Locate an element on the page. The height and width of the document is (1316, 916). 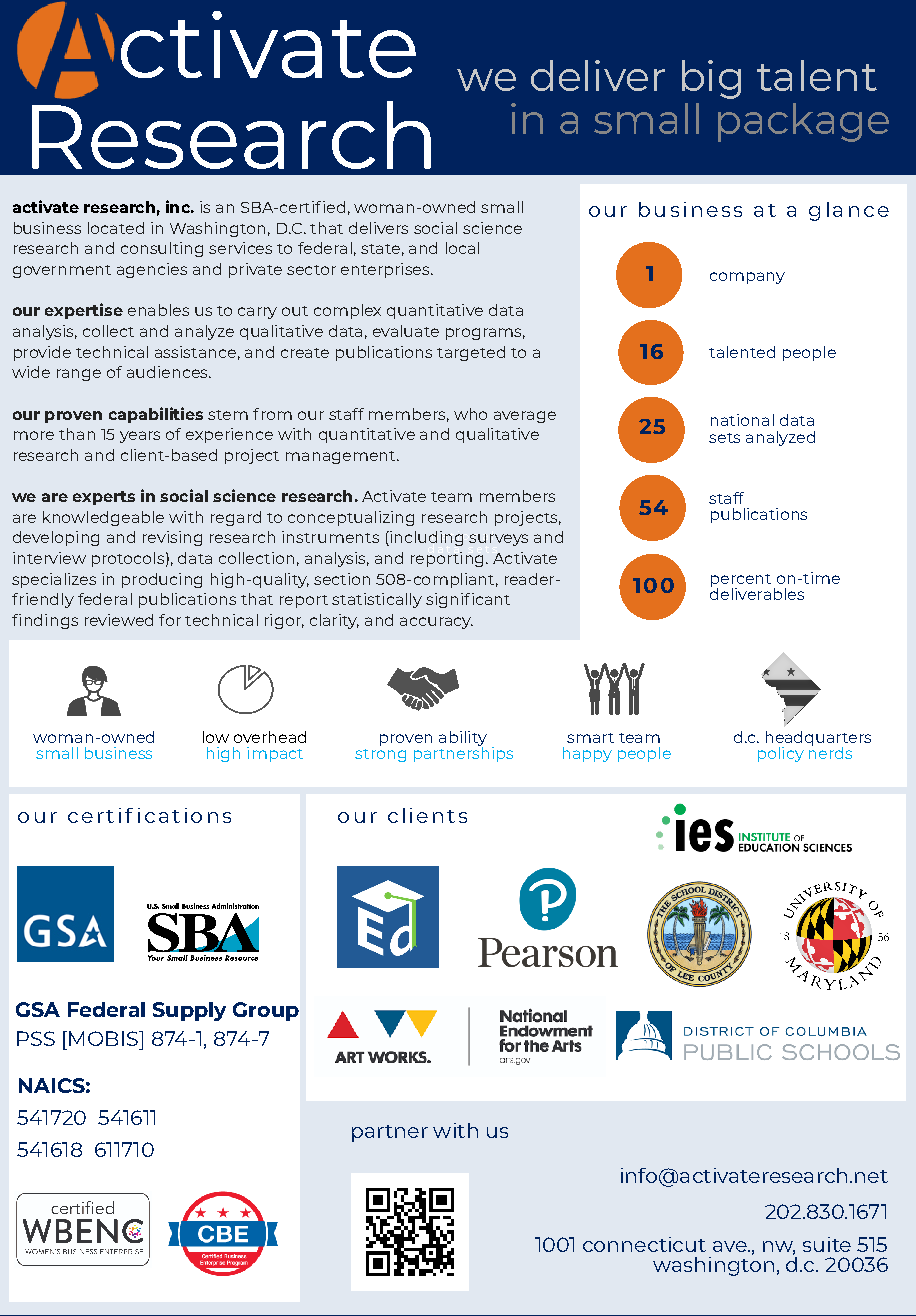
located is located at coordinates (116, 228).
